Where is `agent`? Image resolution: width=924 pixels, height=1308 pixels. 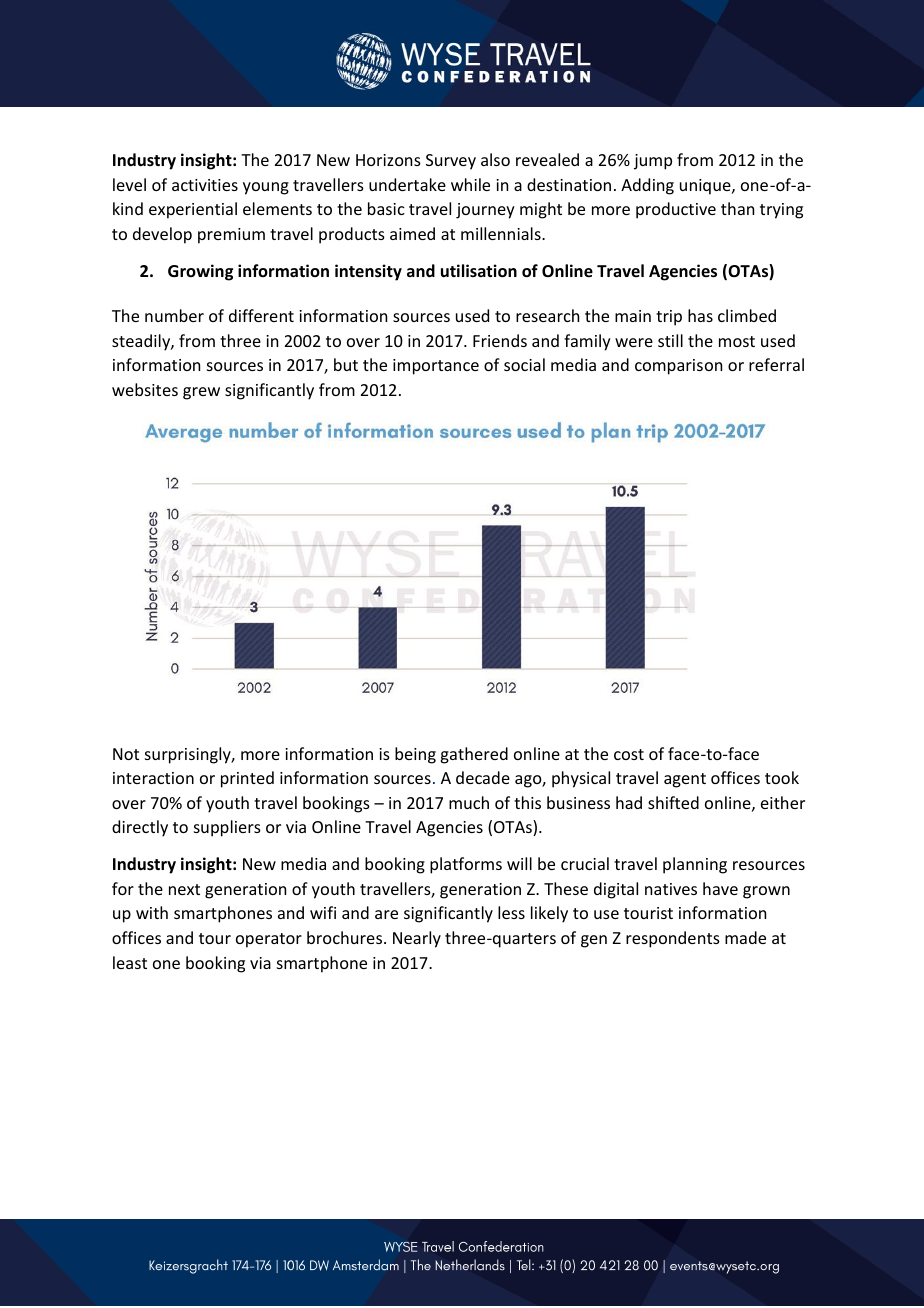 agent is located at coordinates (685, 780).
